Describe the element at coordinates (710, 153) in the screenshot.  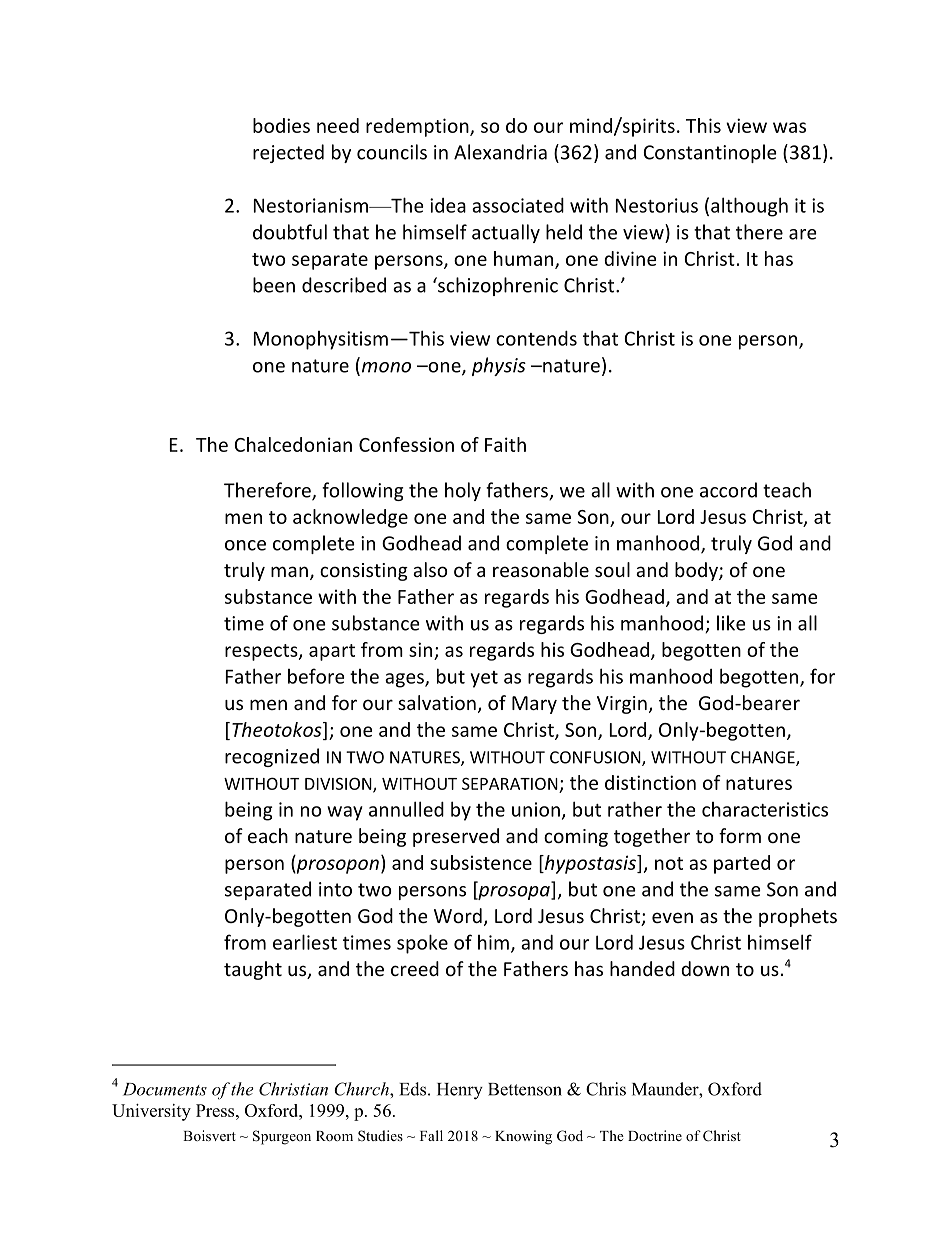
I see `Constantinople` at that location.
